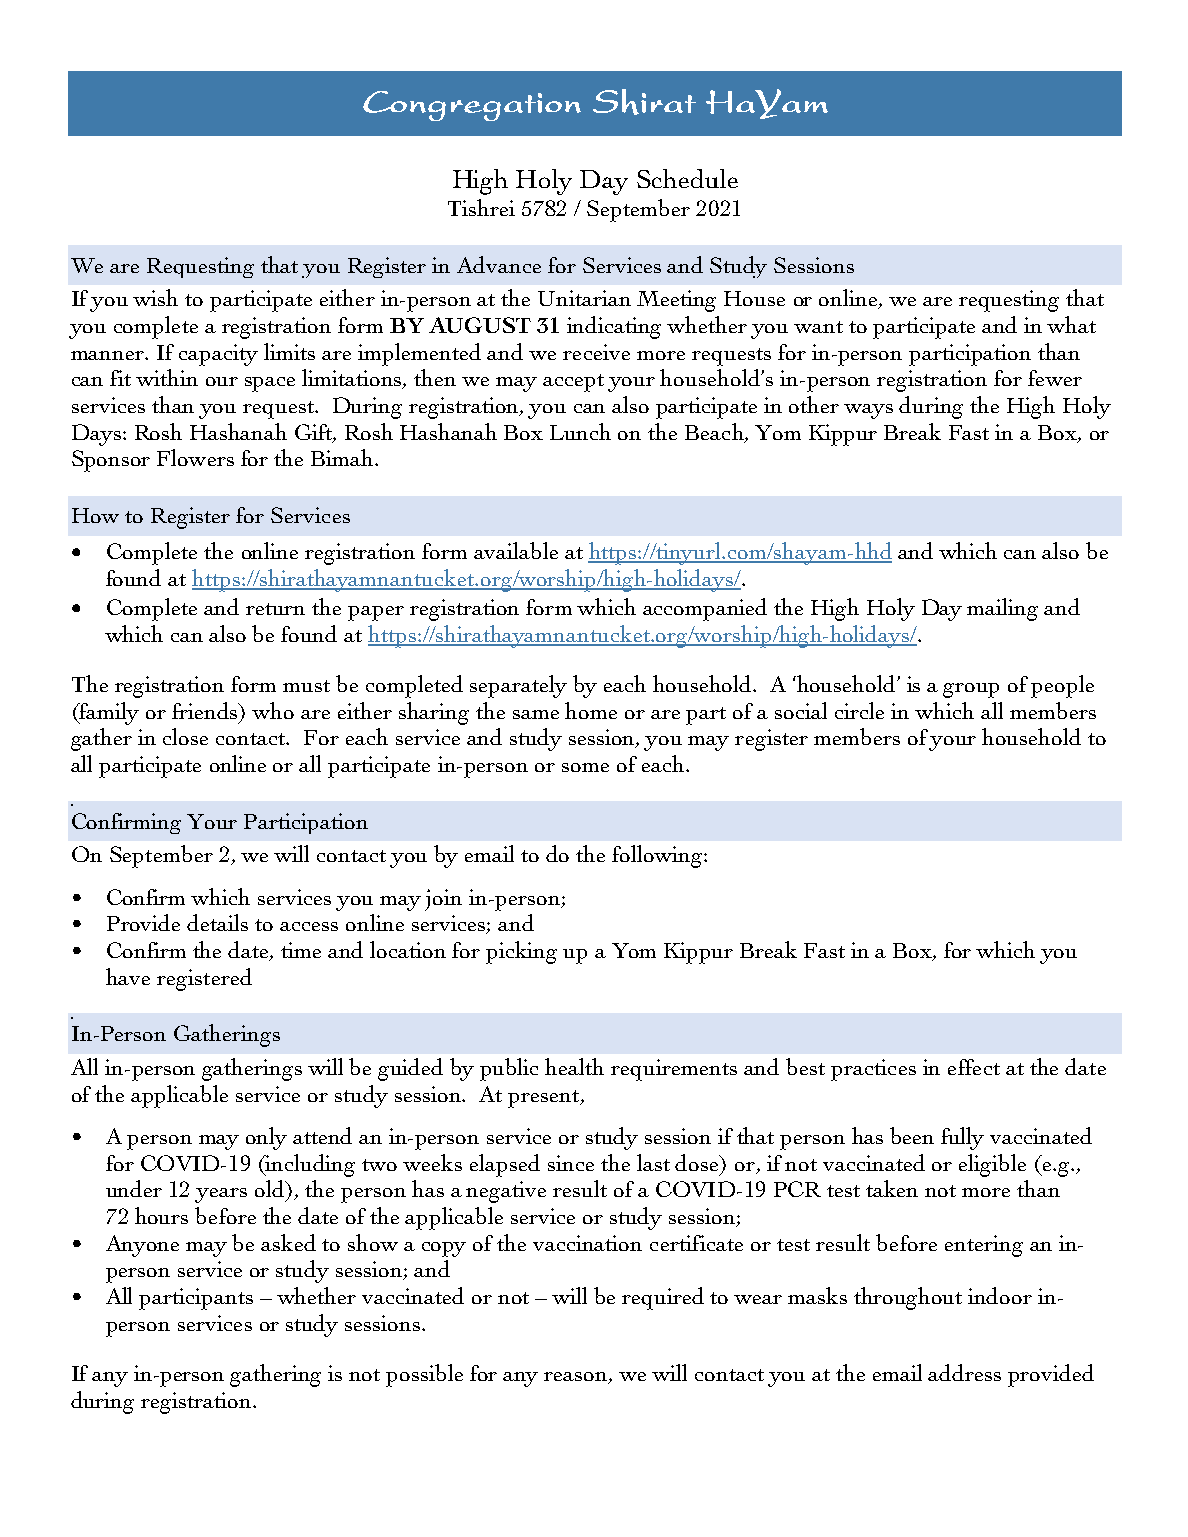  Describe the element at coordinates (580, 431) in the document. I see `Lunch` at that location.
